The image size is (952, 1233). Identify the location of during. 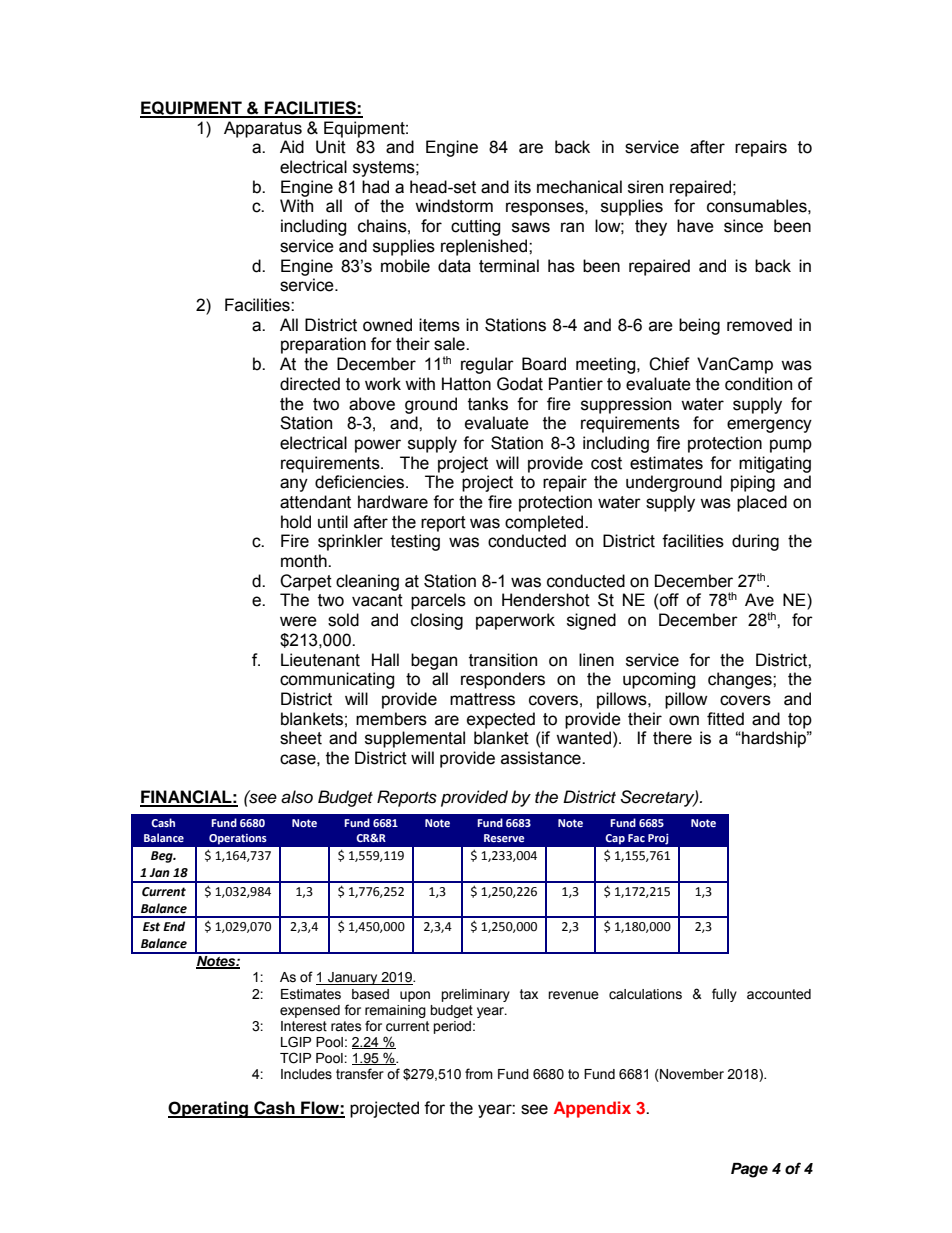
(755, 542).
